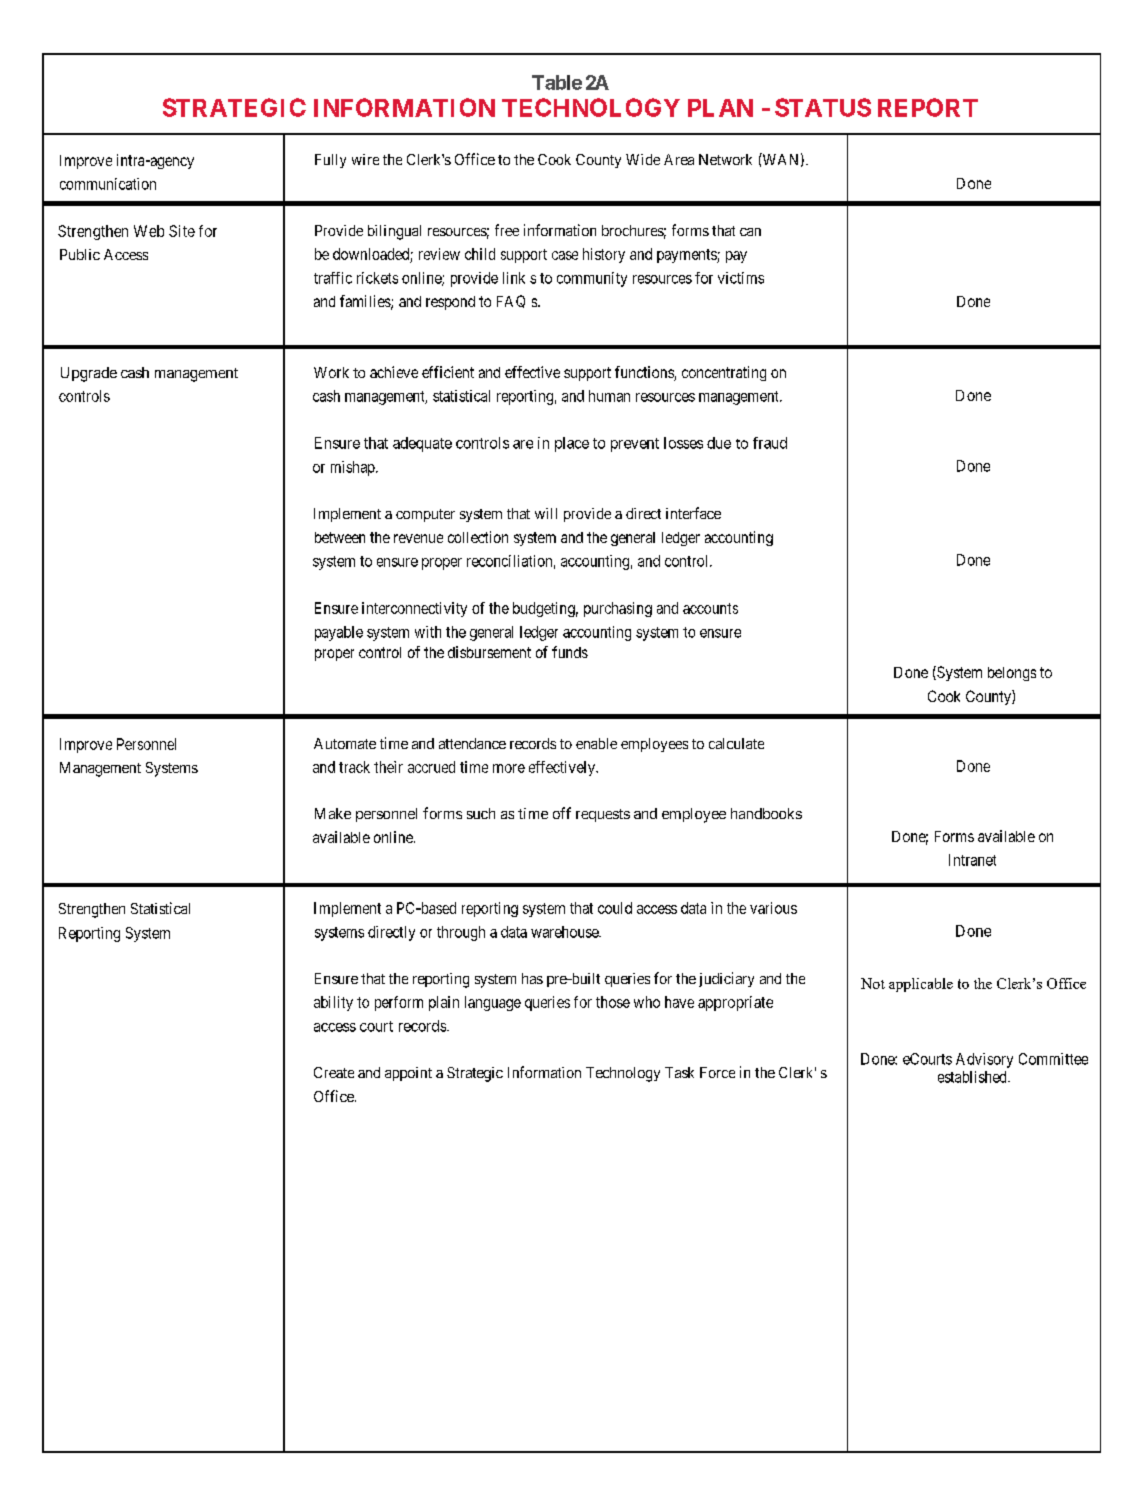 The height and width of the screenshot is (1512, 1141). Describe the element at coordinates (339, 633) in the screenshot. I see `payable` at that location.
